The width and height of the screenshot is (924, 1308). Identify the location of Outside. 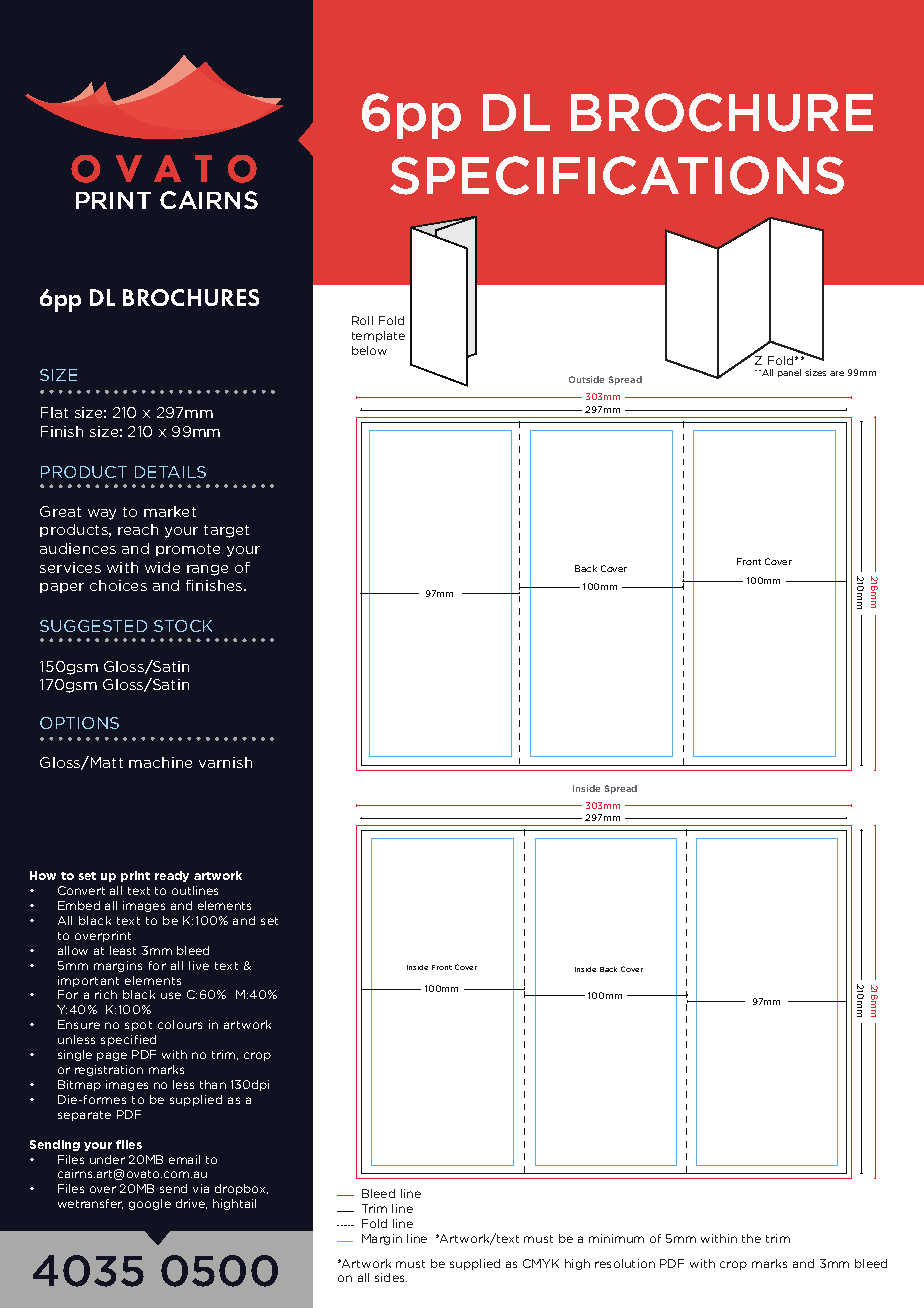
(586, 379).
